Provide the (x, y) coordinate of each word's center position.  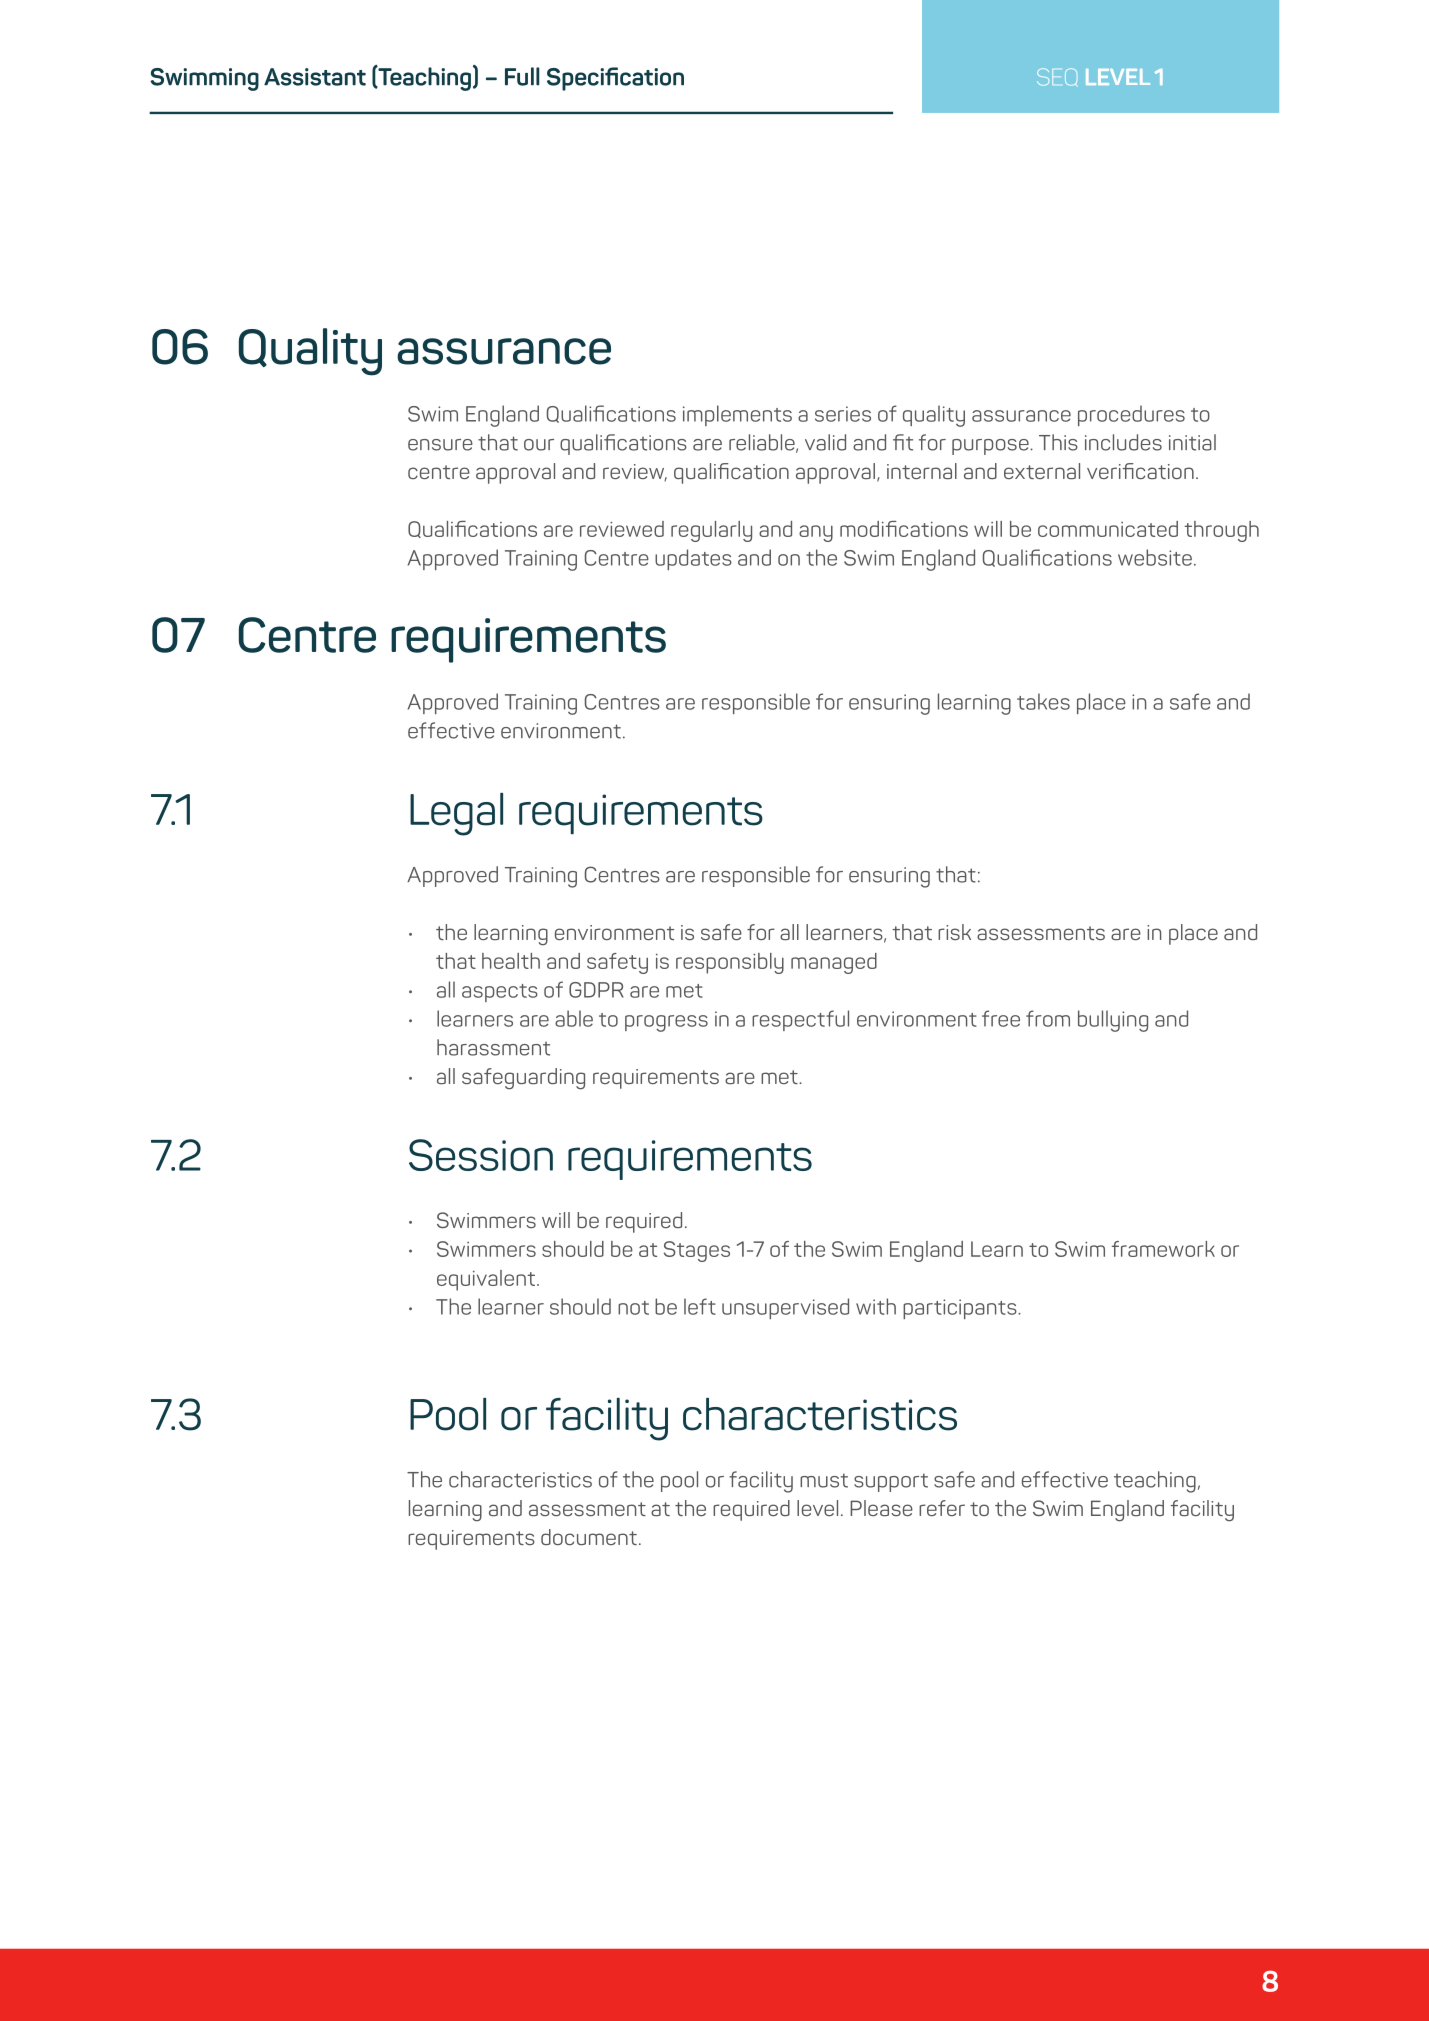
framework (1163, 1249)
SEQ (1057, 77)
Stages (697, 1251)
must (824, 1480)
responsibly (730, 963)
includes (1123, 442)
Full (522, 76)
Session (481, 1155)
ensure (440, 445)
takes (1043, 701)
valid (825, 442)
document (589, 1537)
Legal (456, 814)
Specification (615, 79)
